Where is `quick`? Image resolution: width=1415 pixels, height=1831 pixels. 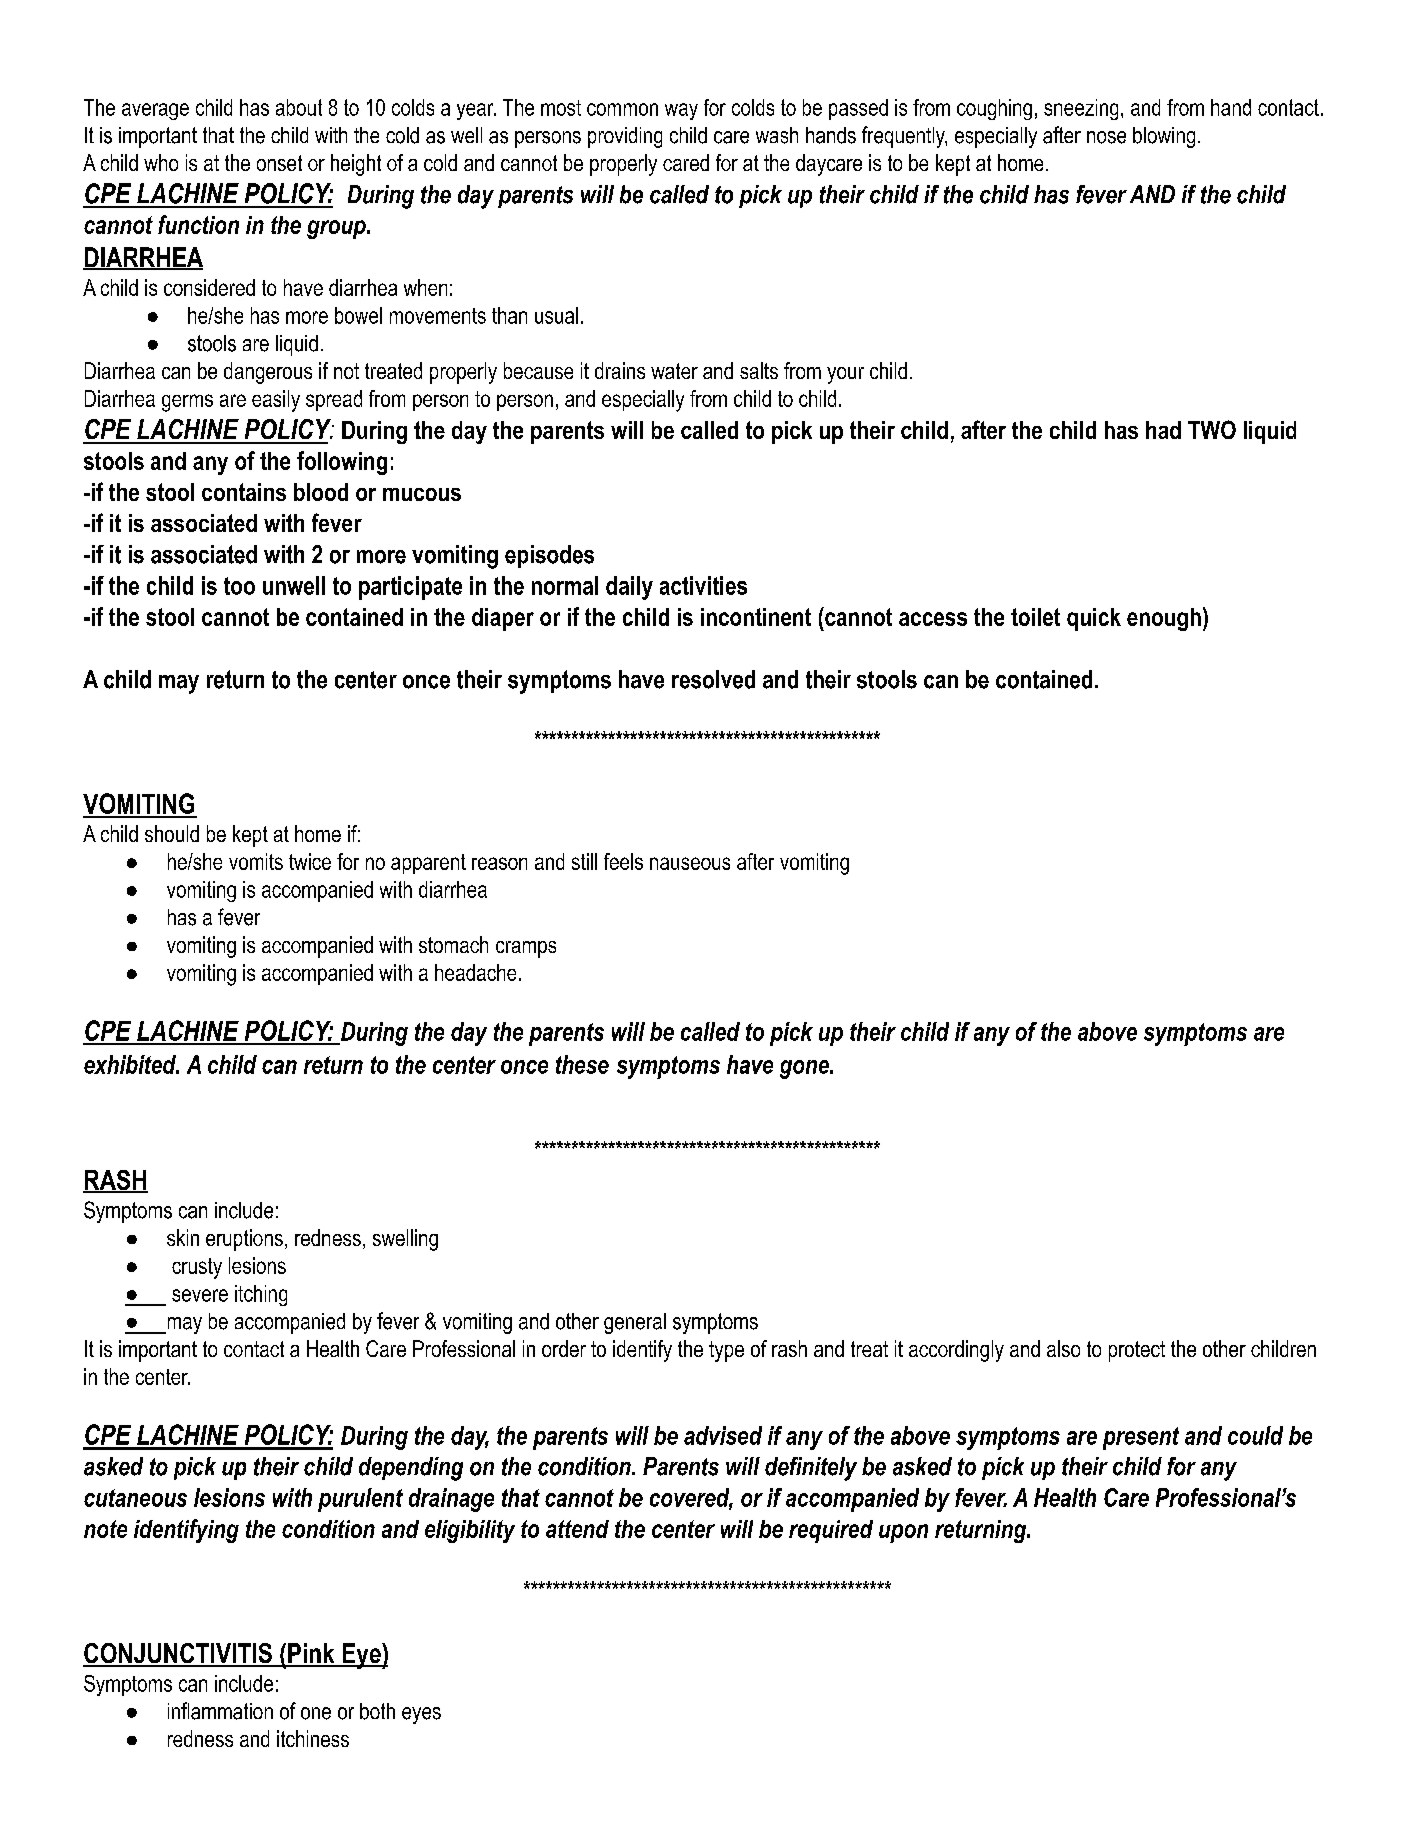 quick is located at coordinates (1094, 619).
